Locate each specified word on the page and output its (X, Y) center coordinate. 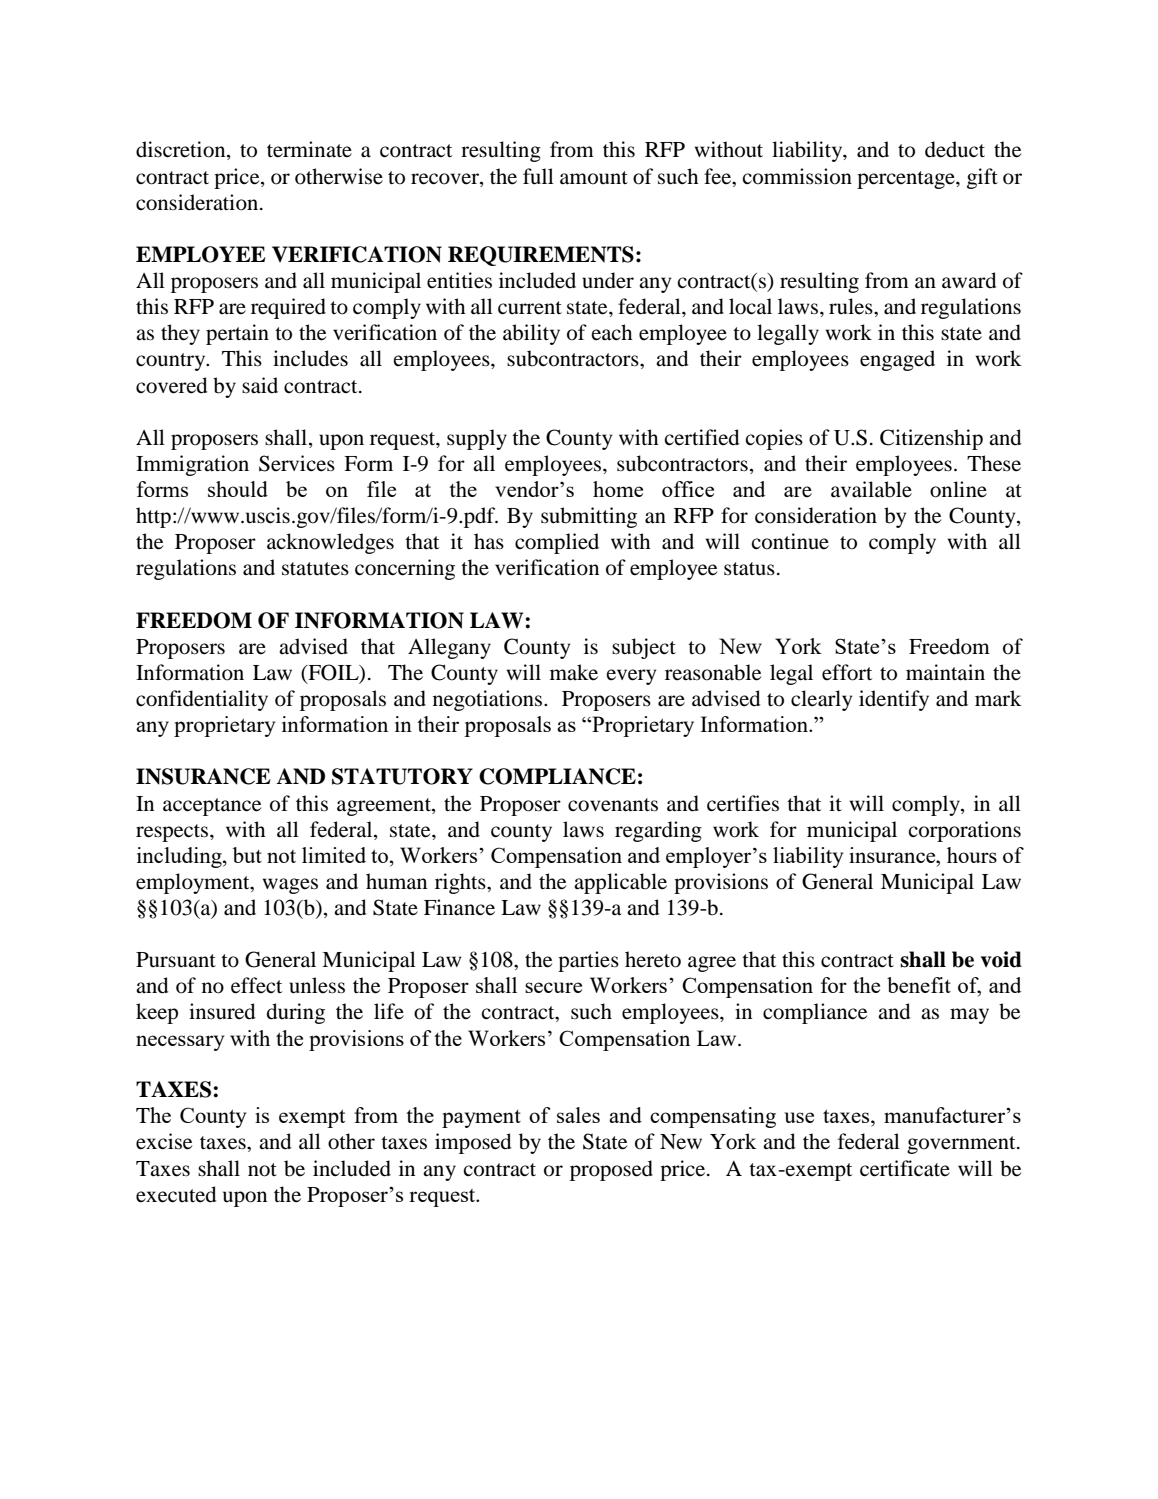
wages (290, 886)
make (574, 672)
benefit (919, 985)
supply (477, 439)
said (260, 385)
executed (176, 1194)
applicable (620, 883)
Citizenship (931, 439)
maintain (945, 672)
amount (594, 178)
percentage (907, 180)
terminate (309, 149)
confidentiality (202, 700)
